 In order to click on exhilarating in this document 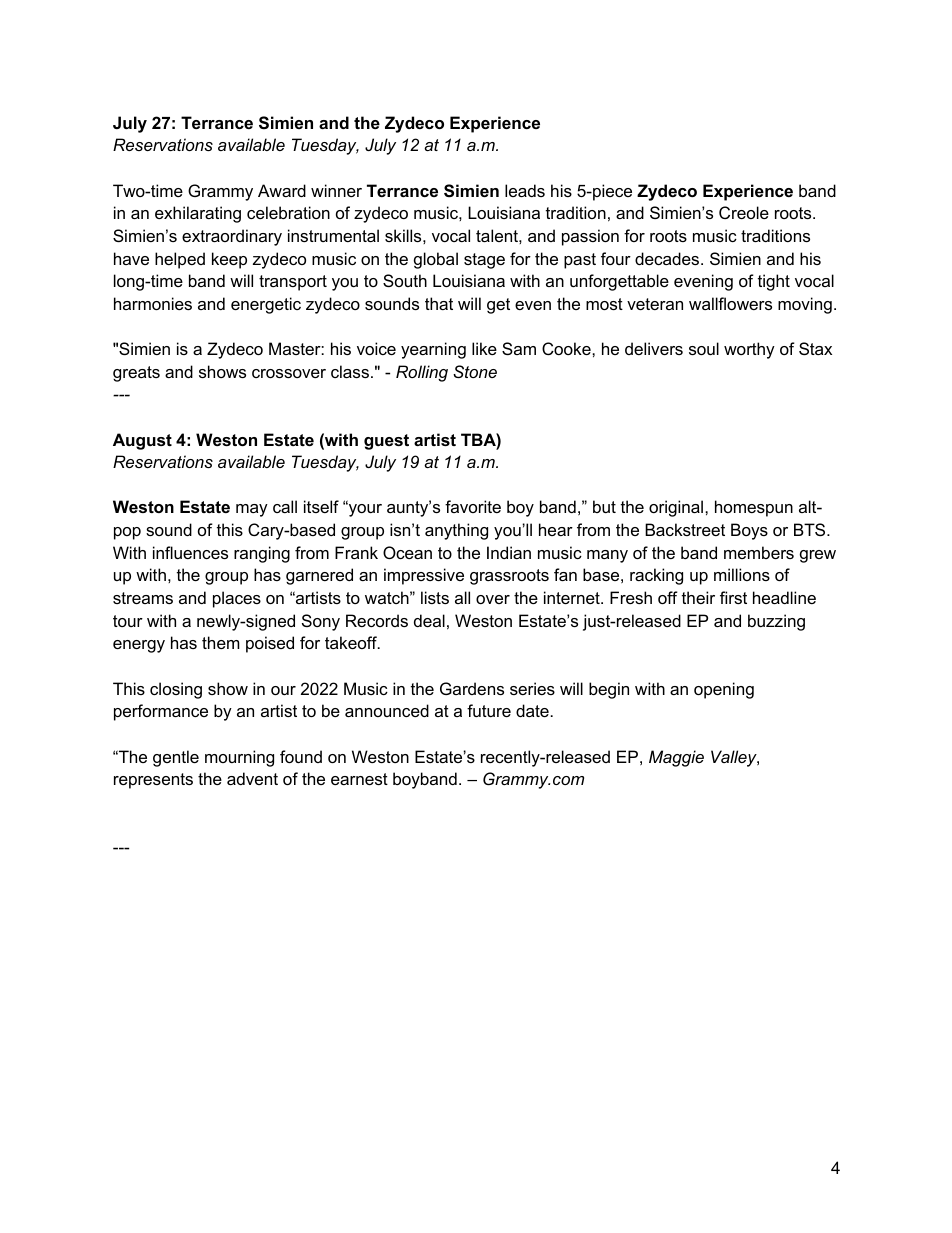, I will do `click(198, 214)`.
